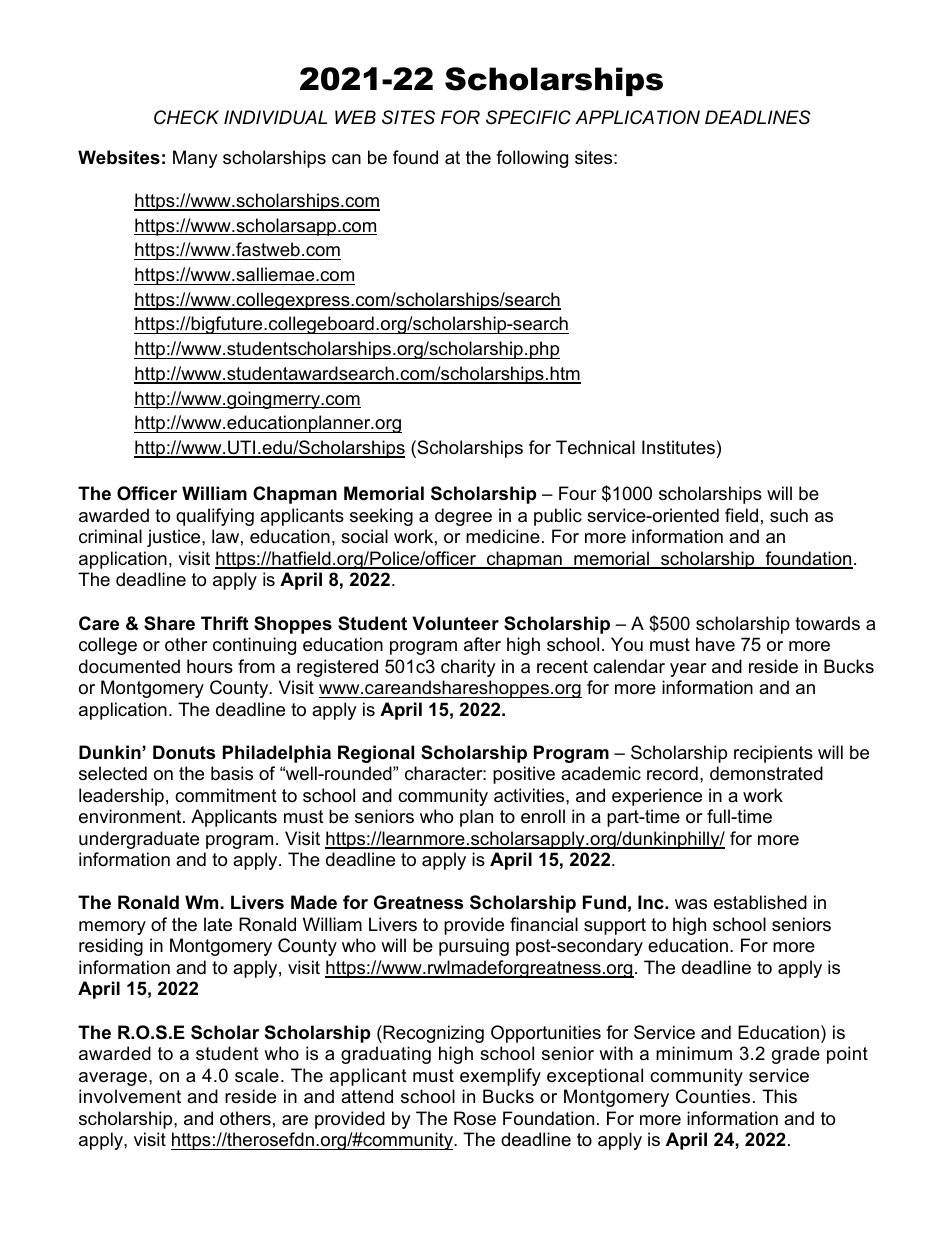  What do you see at coordinates (215, 517) in the screenshot?
I see `qualifying` at bounding box center [215, 517].
